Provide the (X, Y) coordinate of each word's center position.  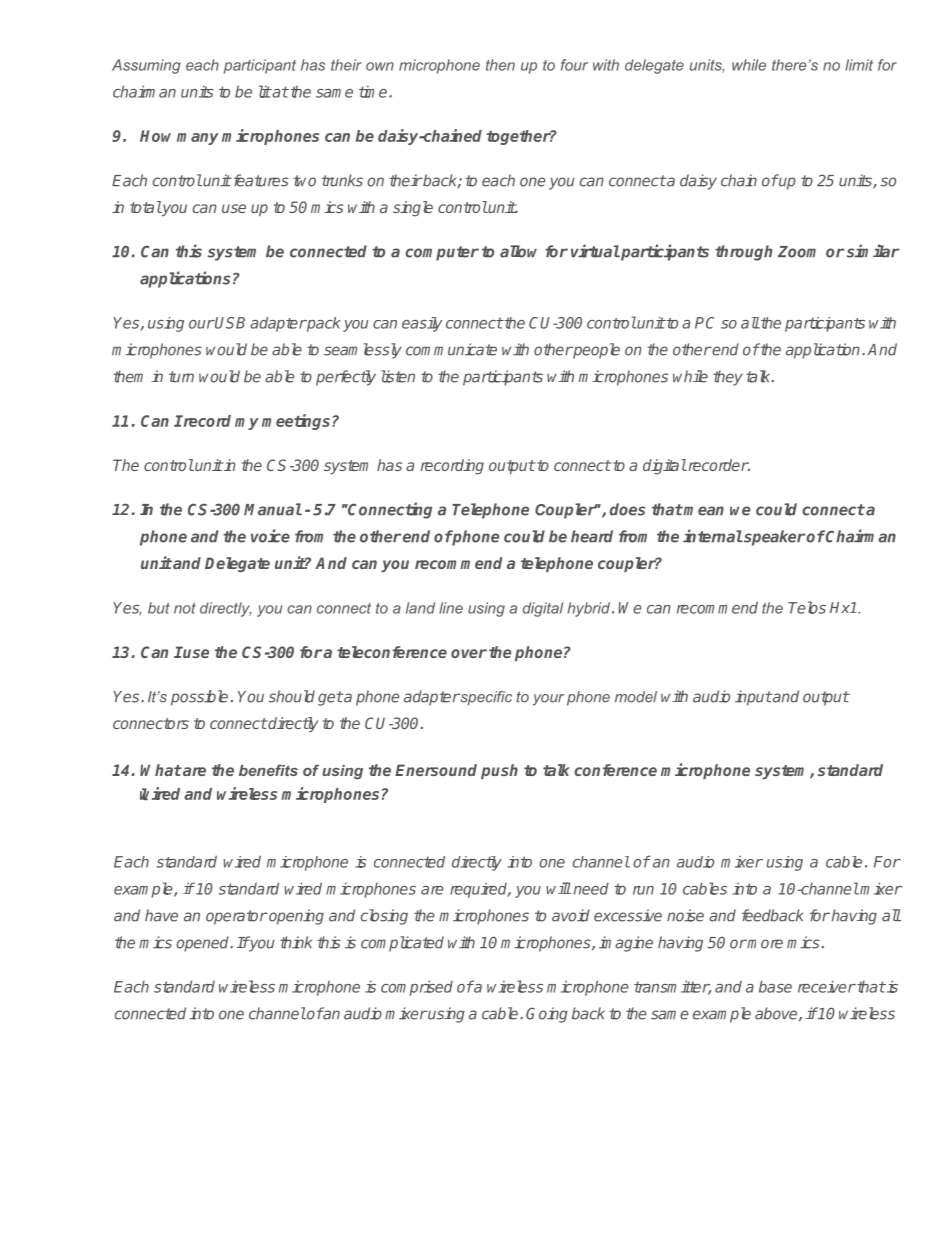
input (753, 698)
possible (199, 698)
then (500, 65)
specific (485, 698)
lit (265, 91)
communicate (451, 349)
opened (204, 944)
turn (181, 377)
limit (859, 65)
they (728, 378)
